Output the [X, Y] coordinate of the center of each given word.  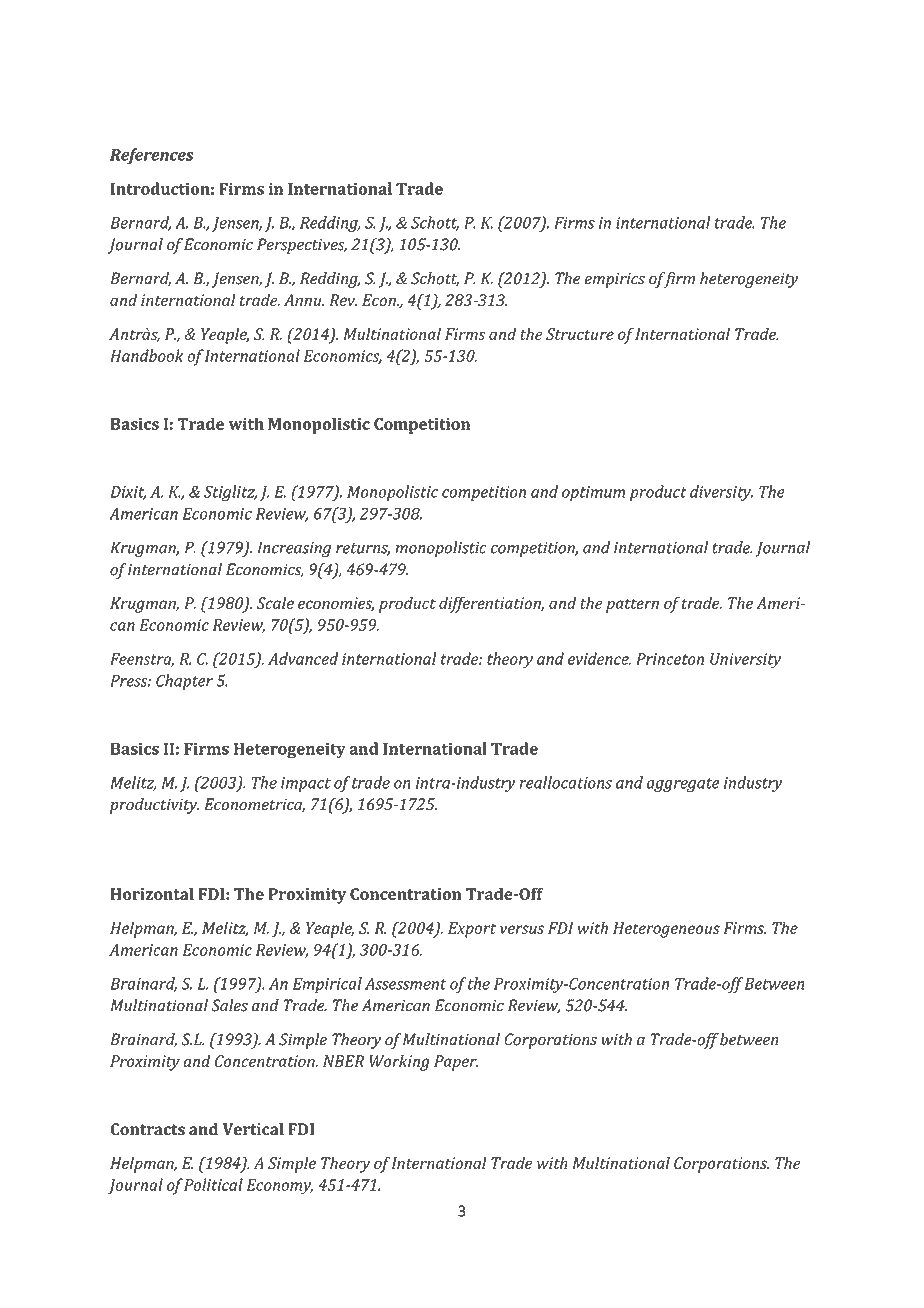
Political [213, 1184]
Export [472, 930]
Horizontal [152, 894]
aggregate [683, 785]
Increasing [294, 549]
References [152, 156]
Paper [456, 1063]
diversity [721, 493]
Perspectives [302, 246]
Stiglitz [230, 493]
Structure [580, 334]
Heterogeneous [666, 930]
